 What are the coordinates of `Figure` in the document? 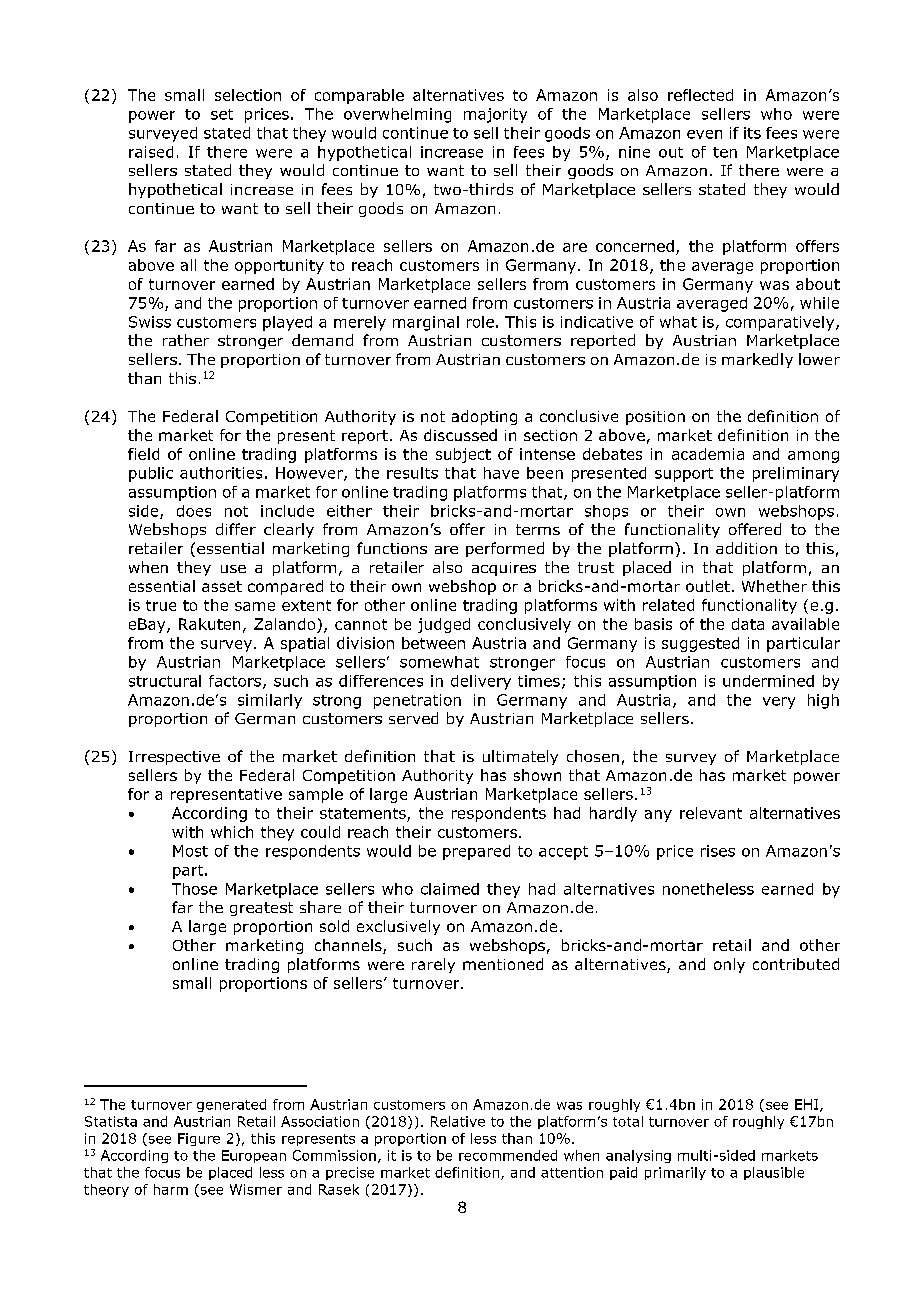 It's located at (199, 1139).
